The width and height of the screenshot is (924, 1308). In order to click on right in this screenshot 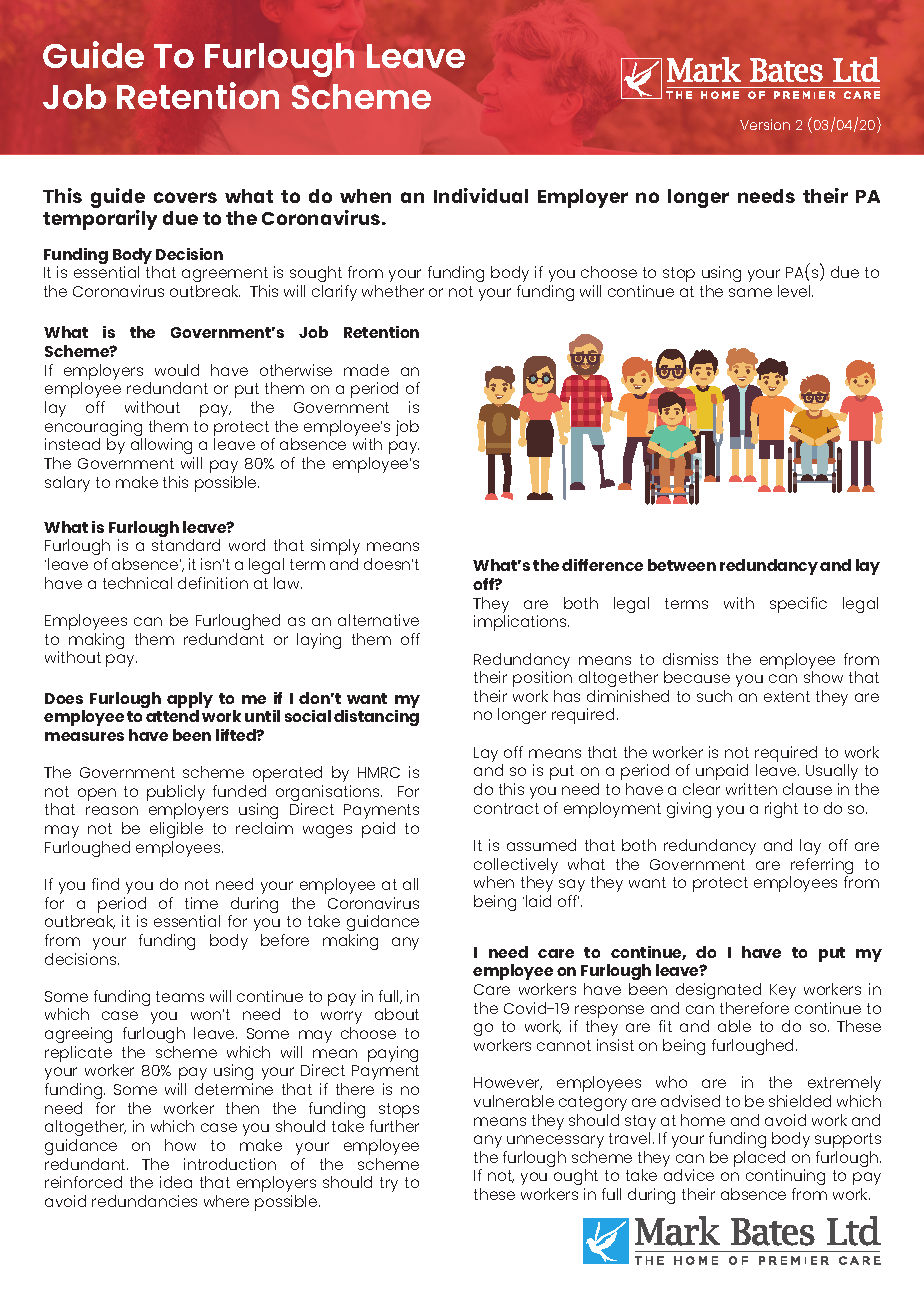, I will do `click(781, 810)`.
